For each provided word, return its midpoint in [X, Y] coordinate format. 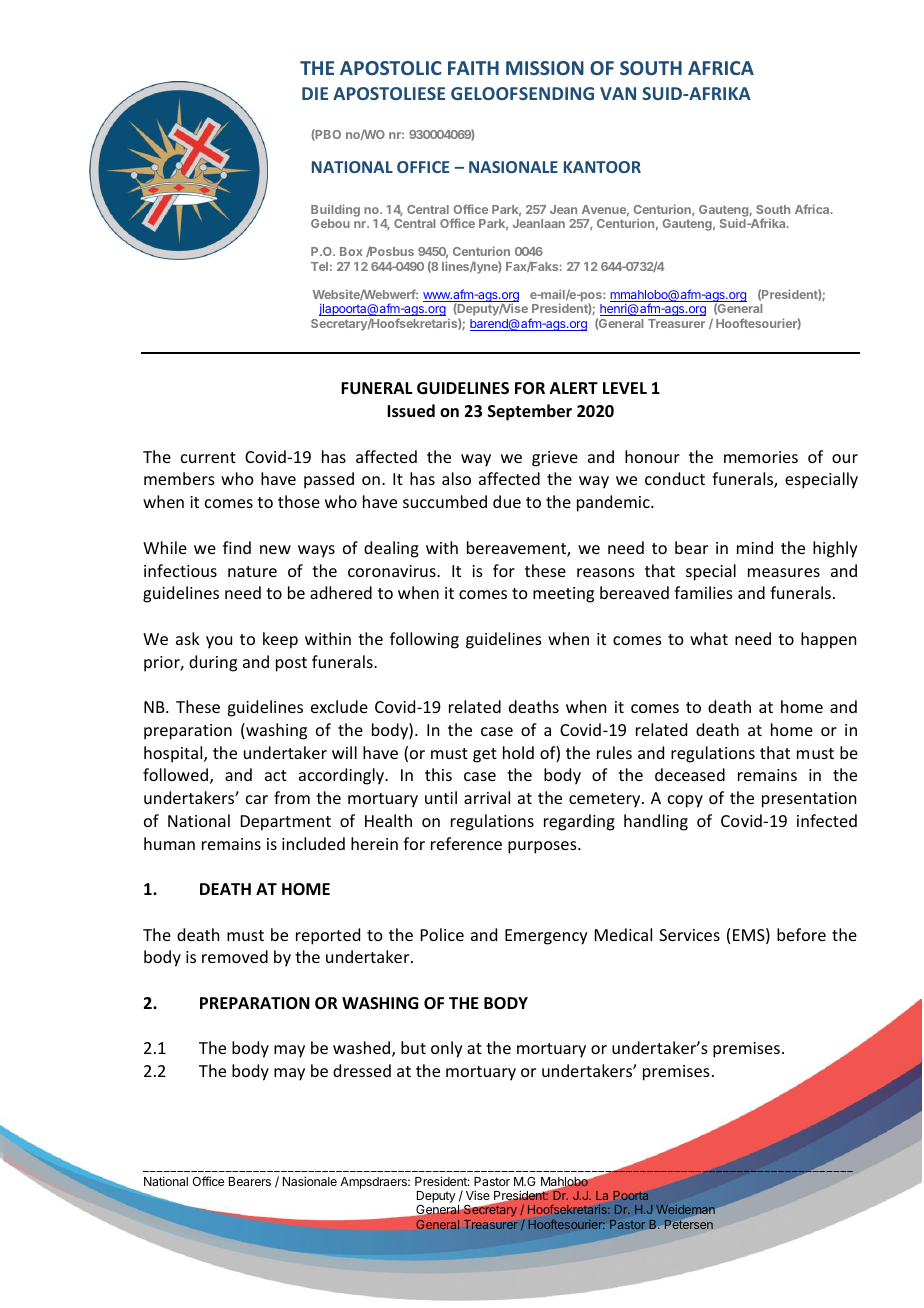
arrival [487, 797]
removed [235, 956]
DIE [315, 93]
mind [755, 547]
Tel [319, 266]
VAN [618, 93]
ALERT [574, 388]
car [257, 799]
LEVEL [625, 388]
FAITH [473, 68]
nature [252, 571]
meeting [563, 595]
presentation [809, 800]
